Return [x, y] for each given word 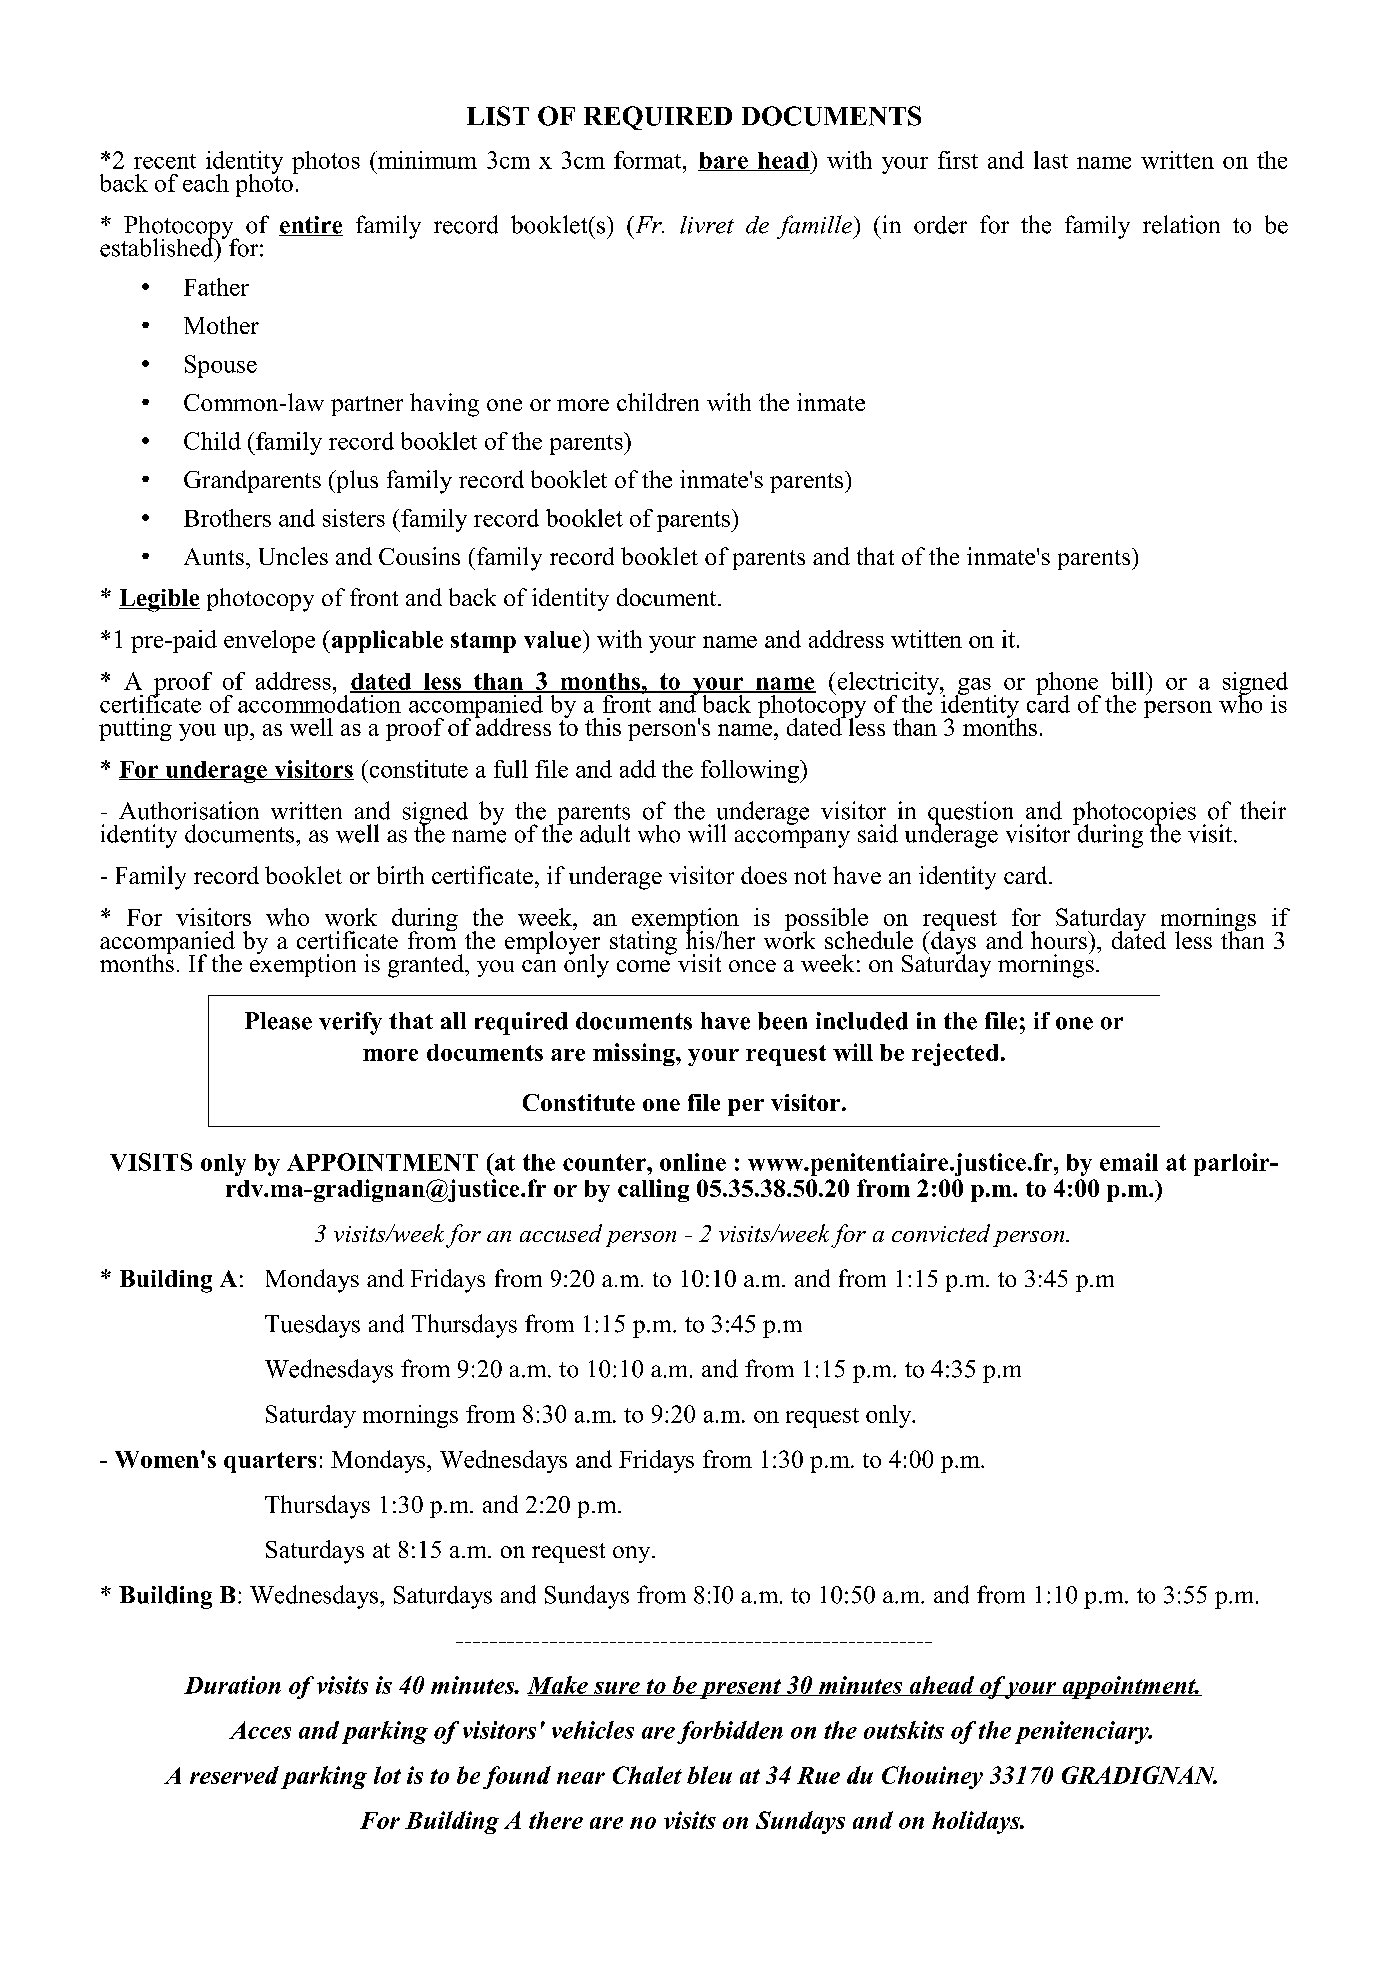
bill [1129, 681]
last [1051, 160]
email [1129, 1162]
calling [653, 1190]
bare [724, 161]
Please [278, 1021]
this [603, 727]
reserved [234, 1775]
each [206, 183]
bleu [709, 1775]
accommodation [320, 702]
